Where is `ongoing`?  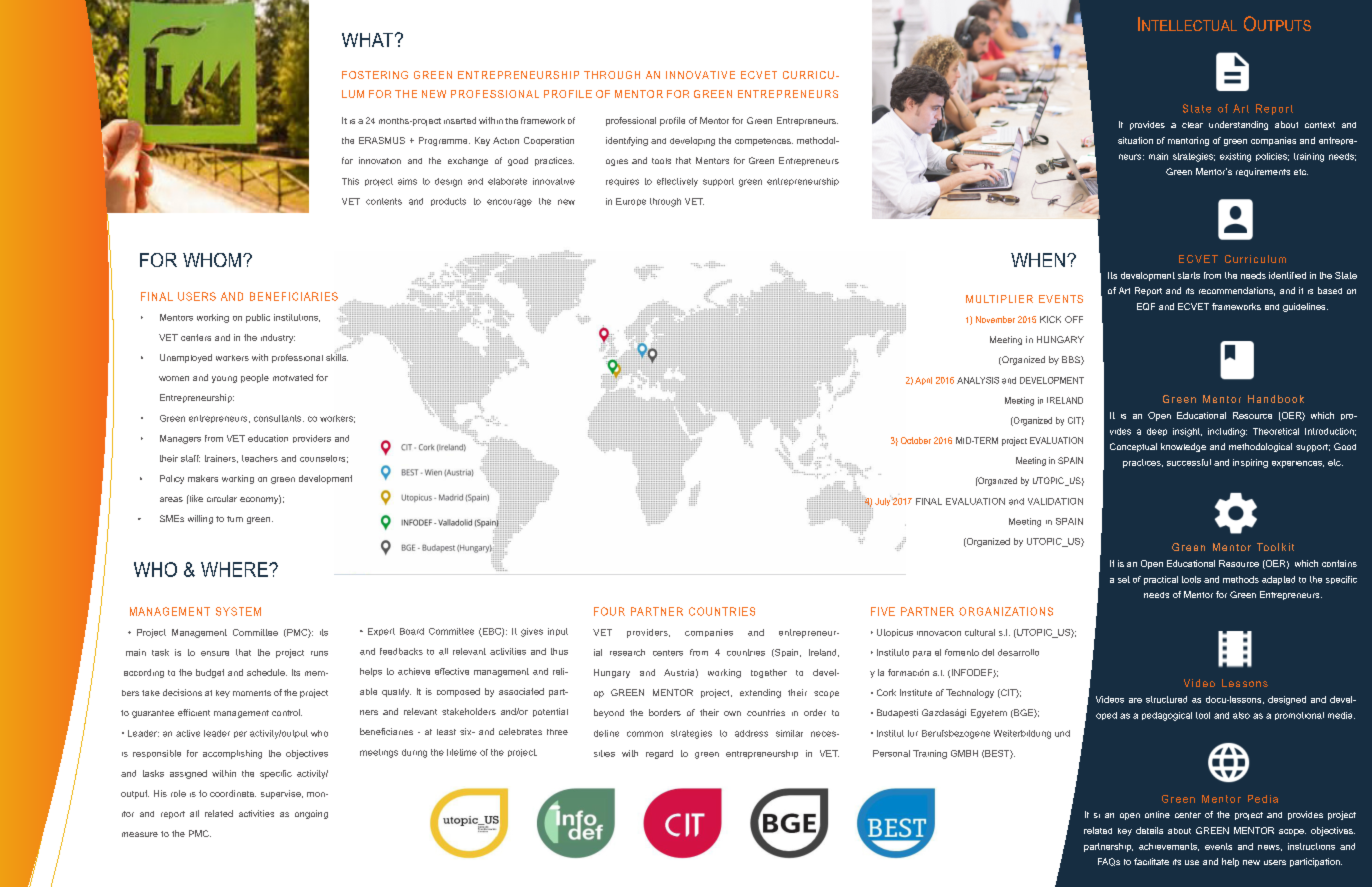 ongoing is located at coordinates (311, 814).
